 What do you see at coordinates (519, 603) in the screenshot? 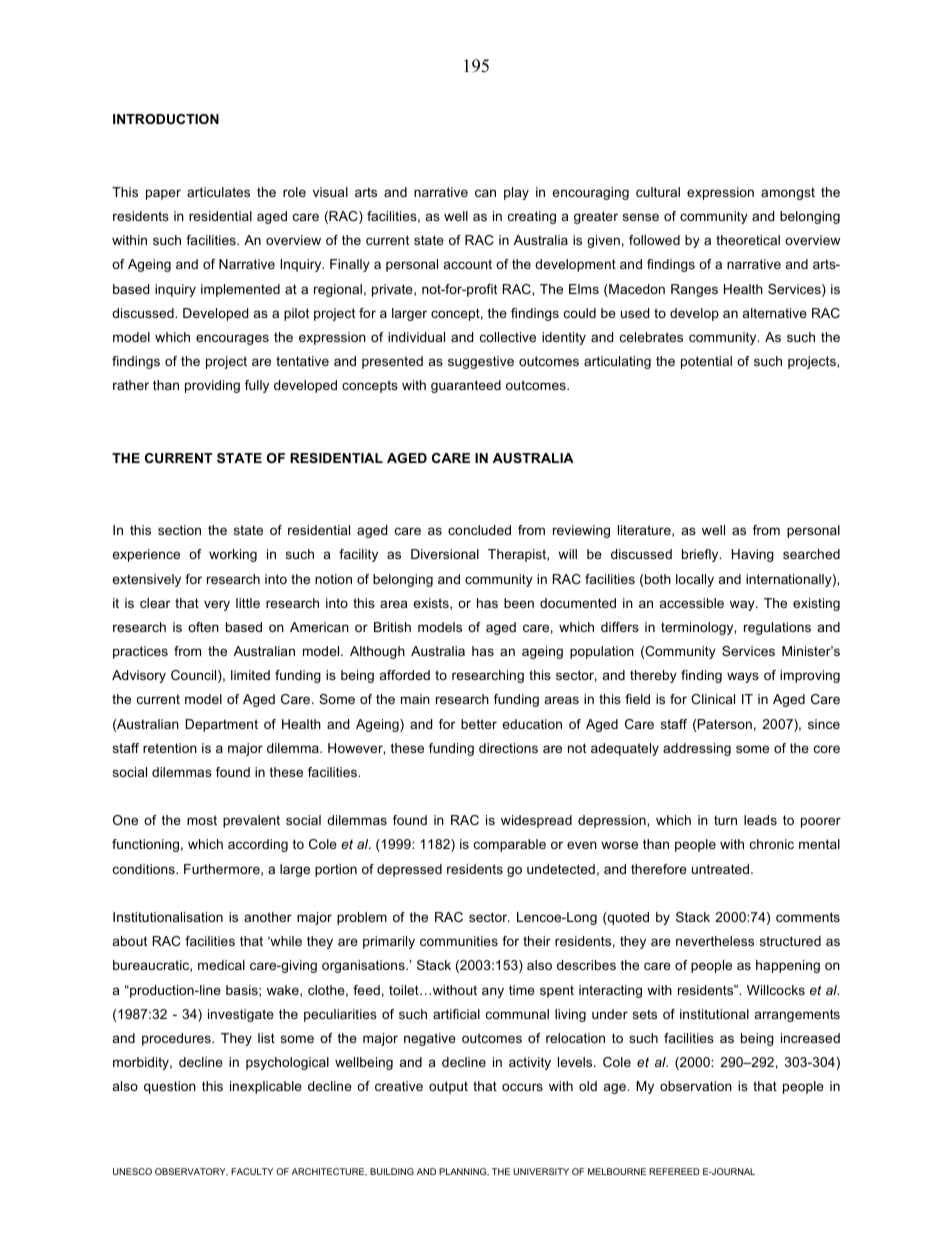
I see `been` at bounding box center [519, 603].
